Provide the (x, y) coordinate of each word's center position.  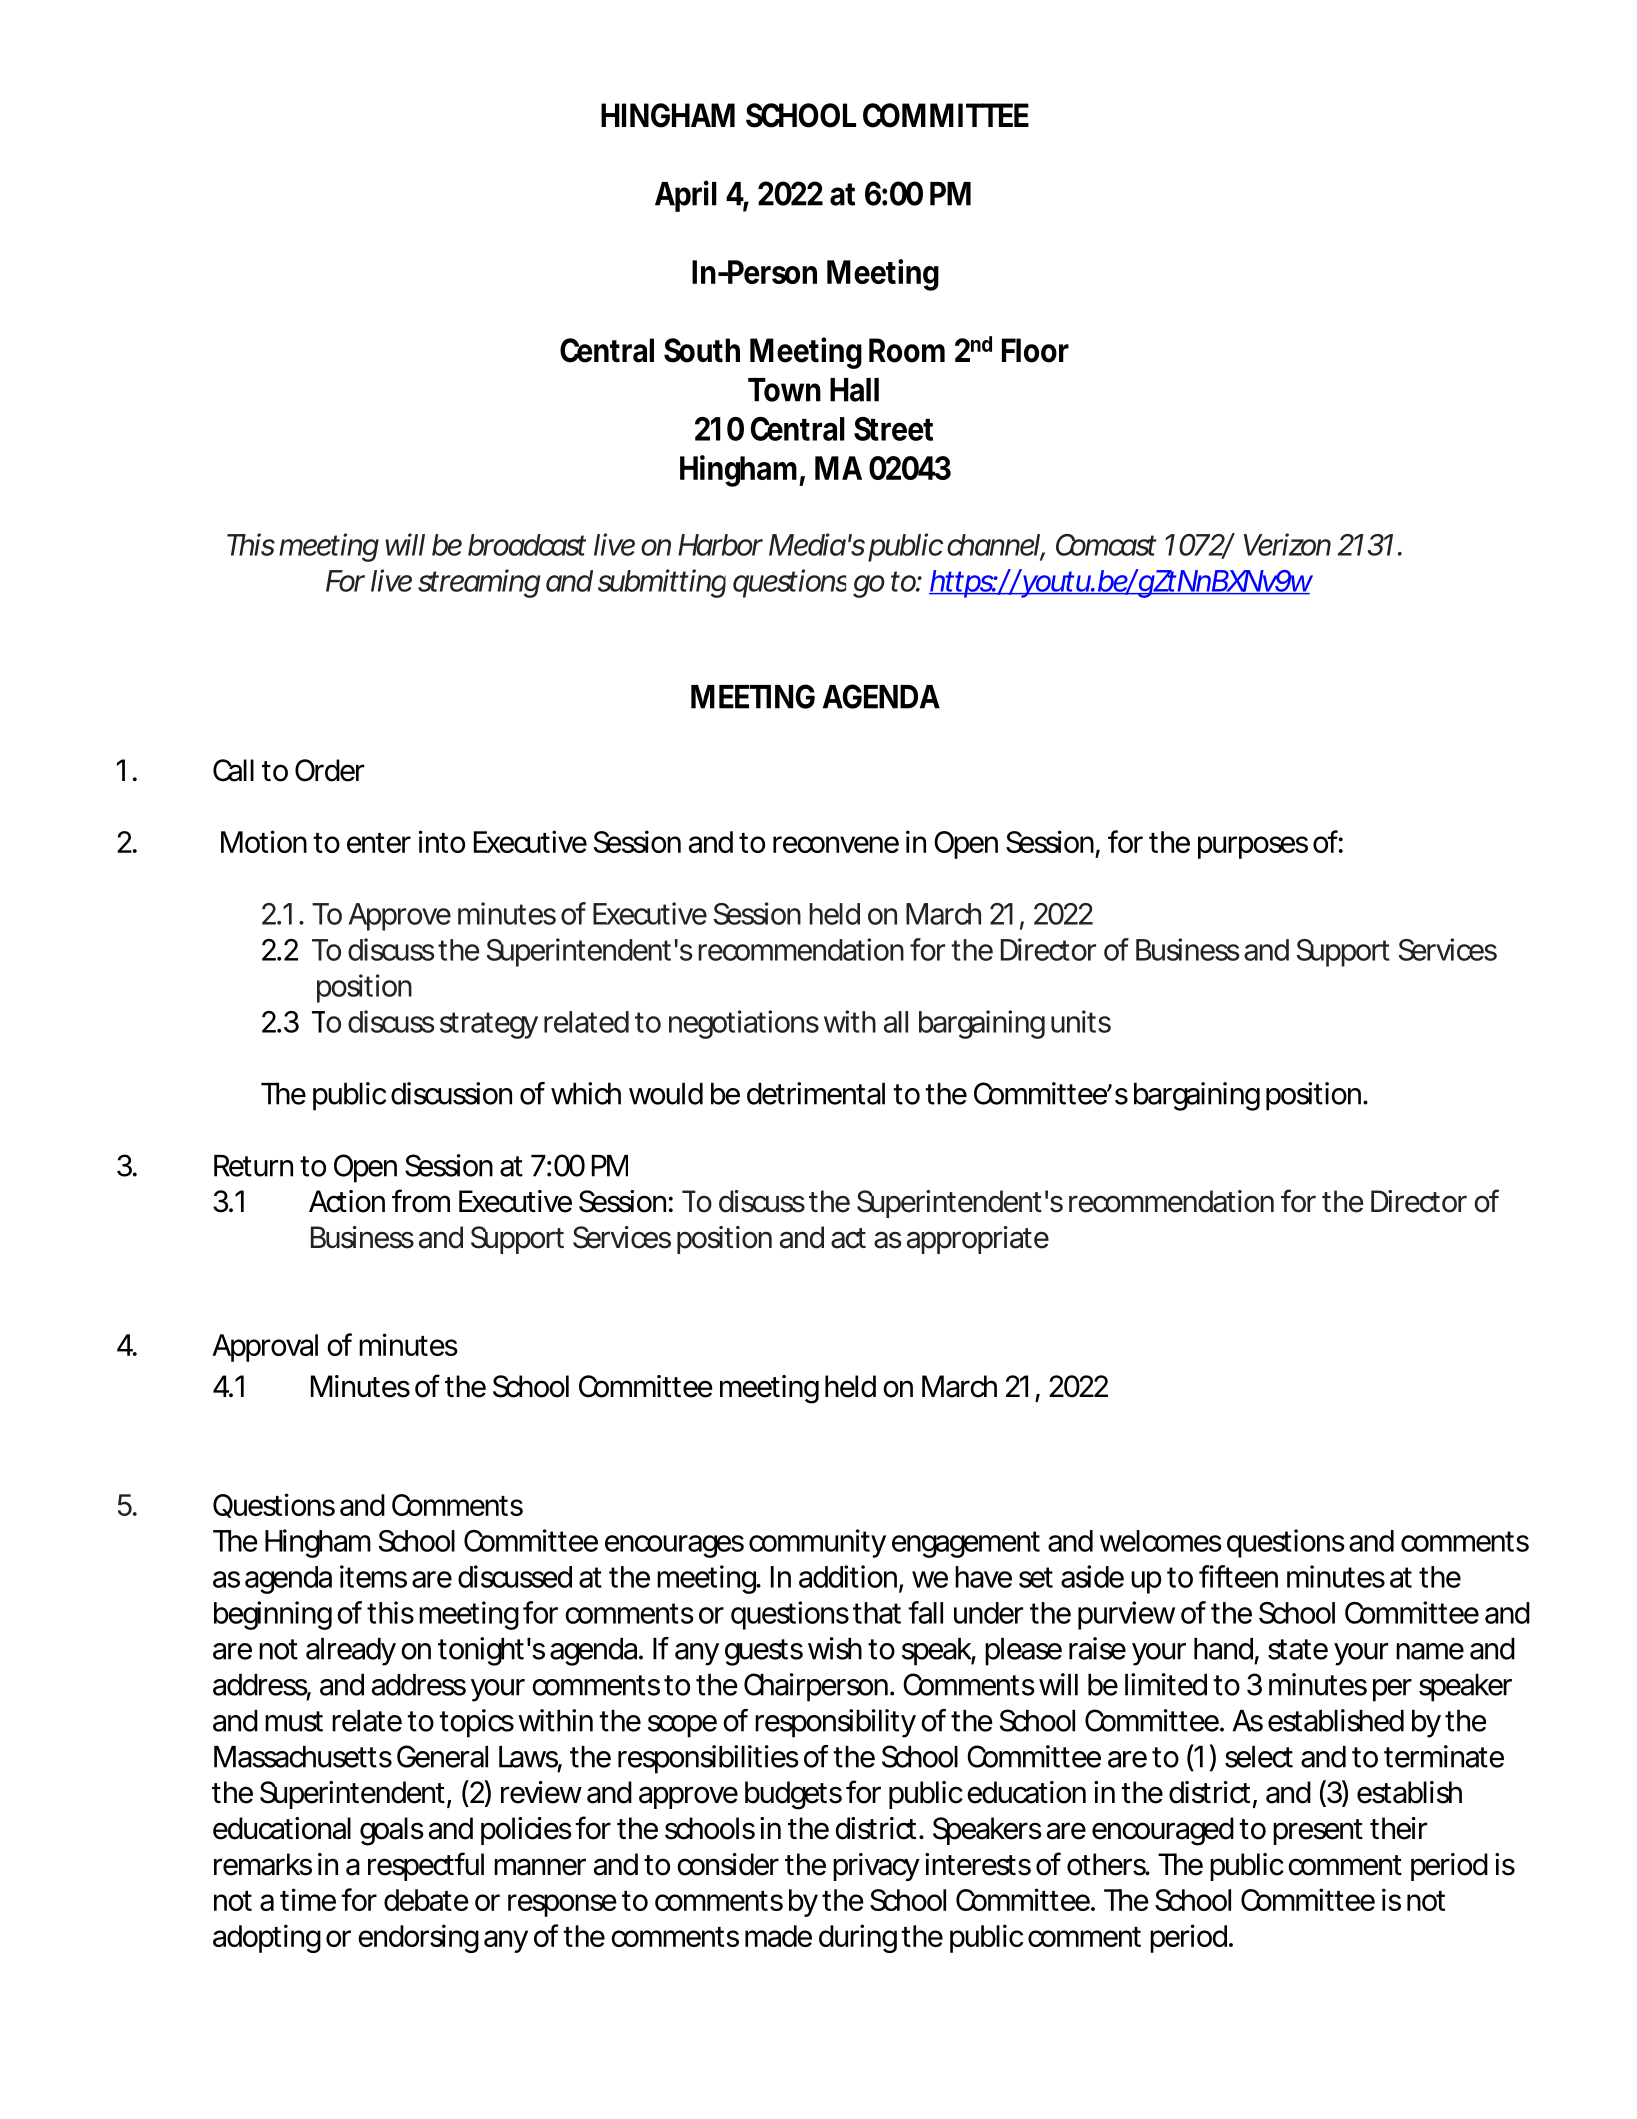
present (1318, 1832)
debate (426, 1900)
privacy (876, 1867)
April (686, 196)
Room (907, 350)
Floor (1035, 350)
